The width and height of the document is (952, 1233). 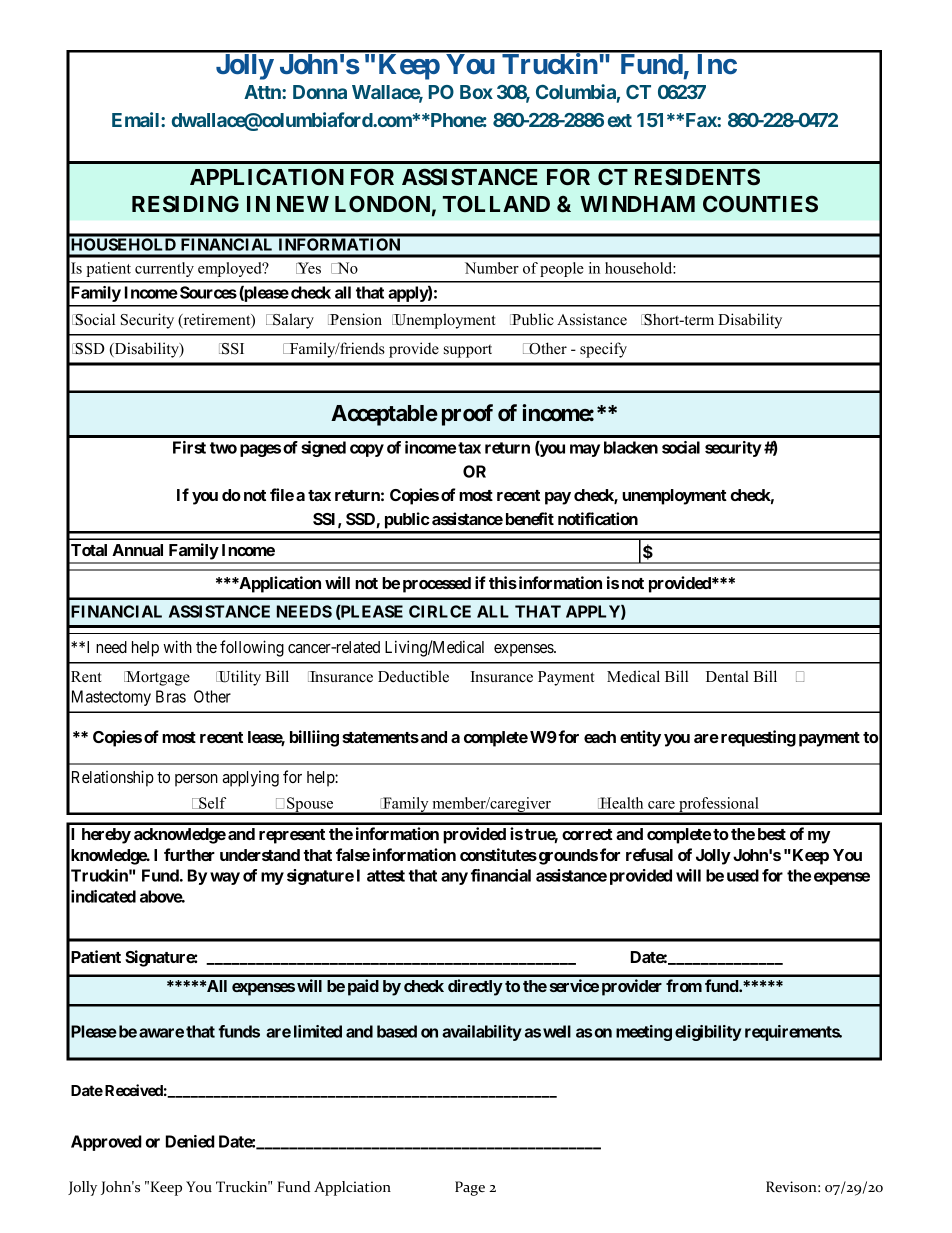 What do you see at coordinates (476, 92) in the document?
I see `Box` at bounding box center [476, 92].
